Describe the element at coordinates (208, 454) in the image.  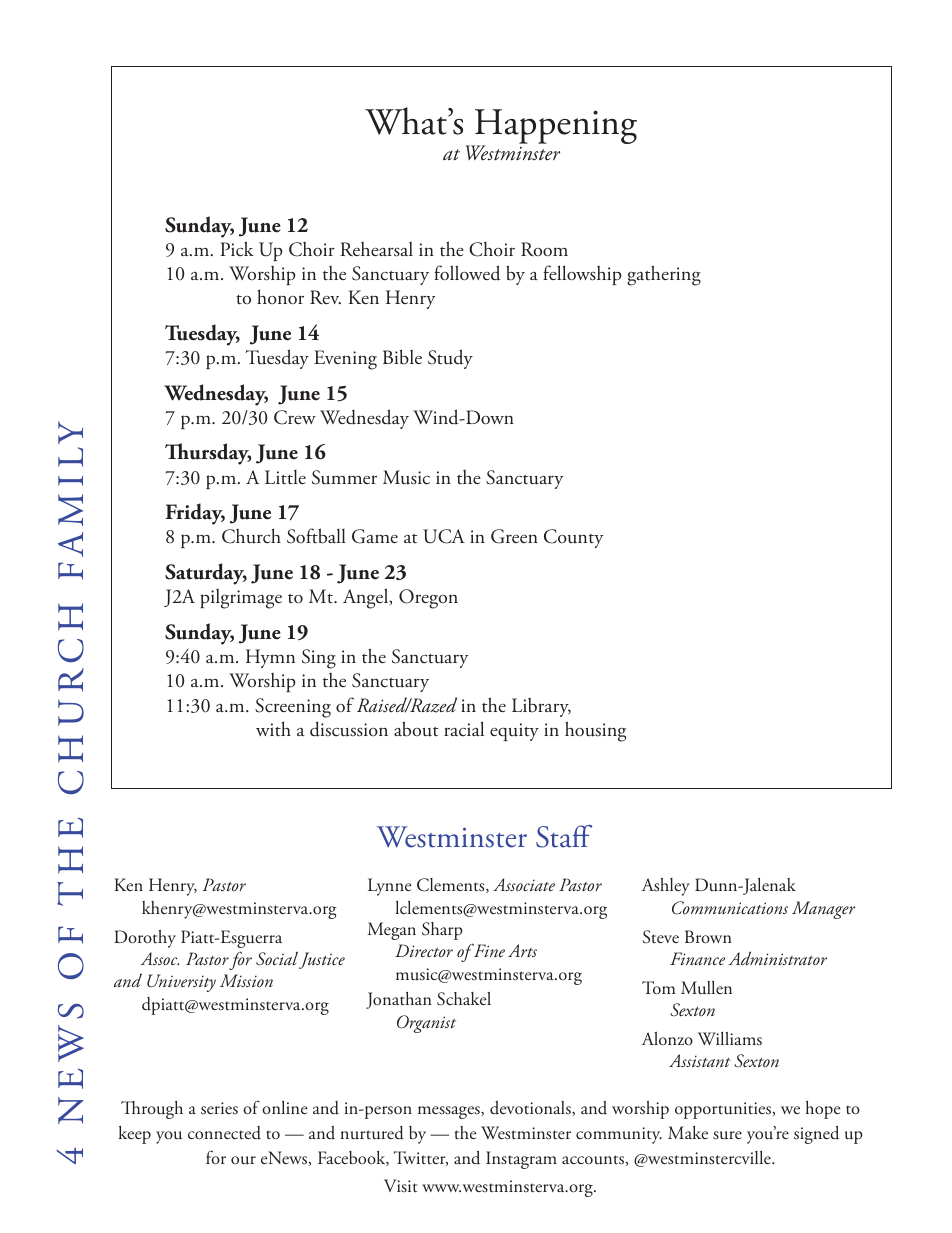
I see `Thursday` at that location.
